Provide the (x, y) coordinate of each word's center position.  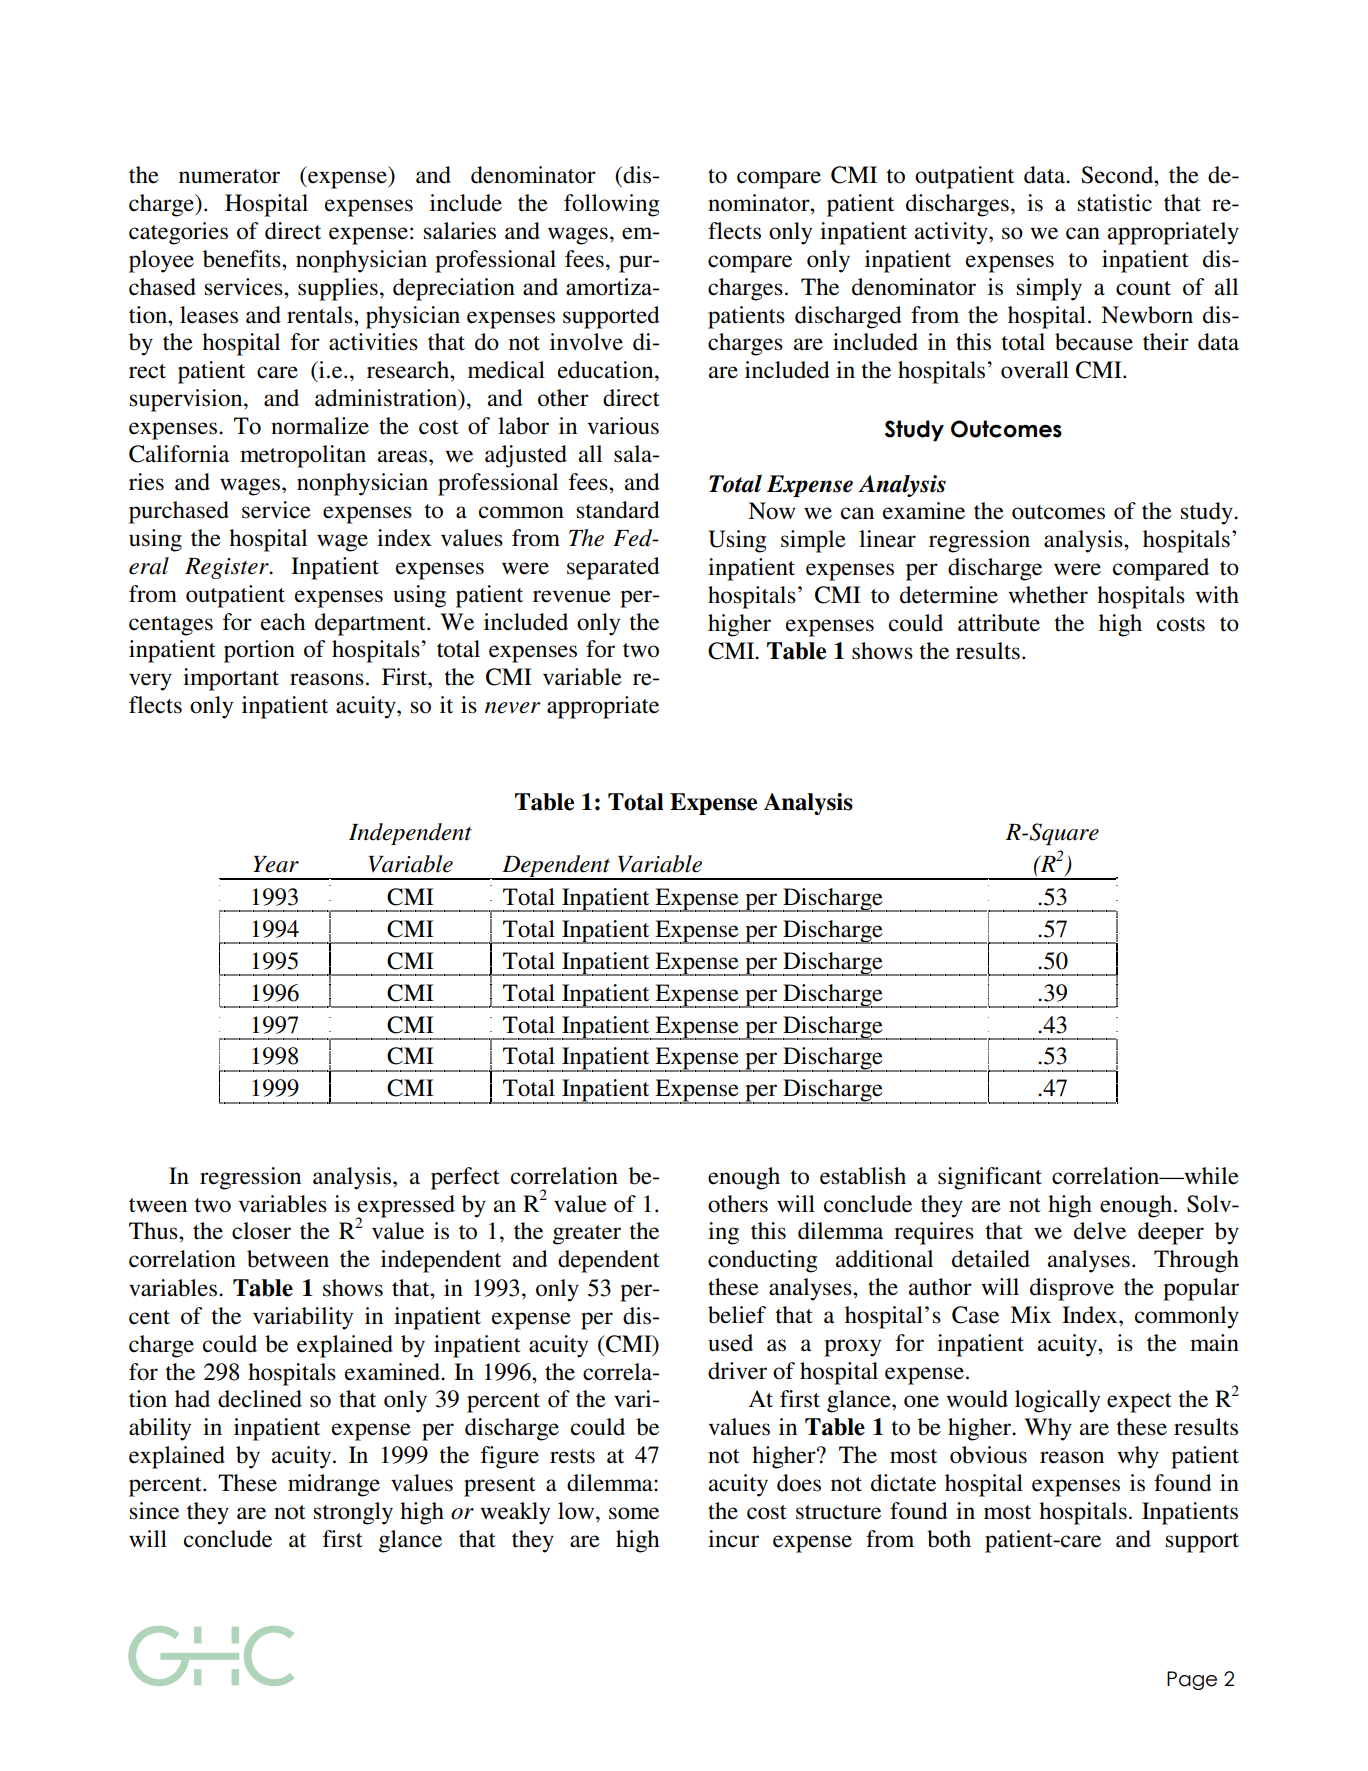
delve (1100, 1231)
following (611, 205)
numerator (229, 176)
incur (733, 1539)
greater (587, 1235)
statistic (1115, 203)
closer (261, 1231)
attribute (999, 623)
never (513, 708)
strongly (353, 1513)
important (231, 679)
